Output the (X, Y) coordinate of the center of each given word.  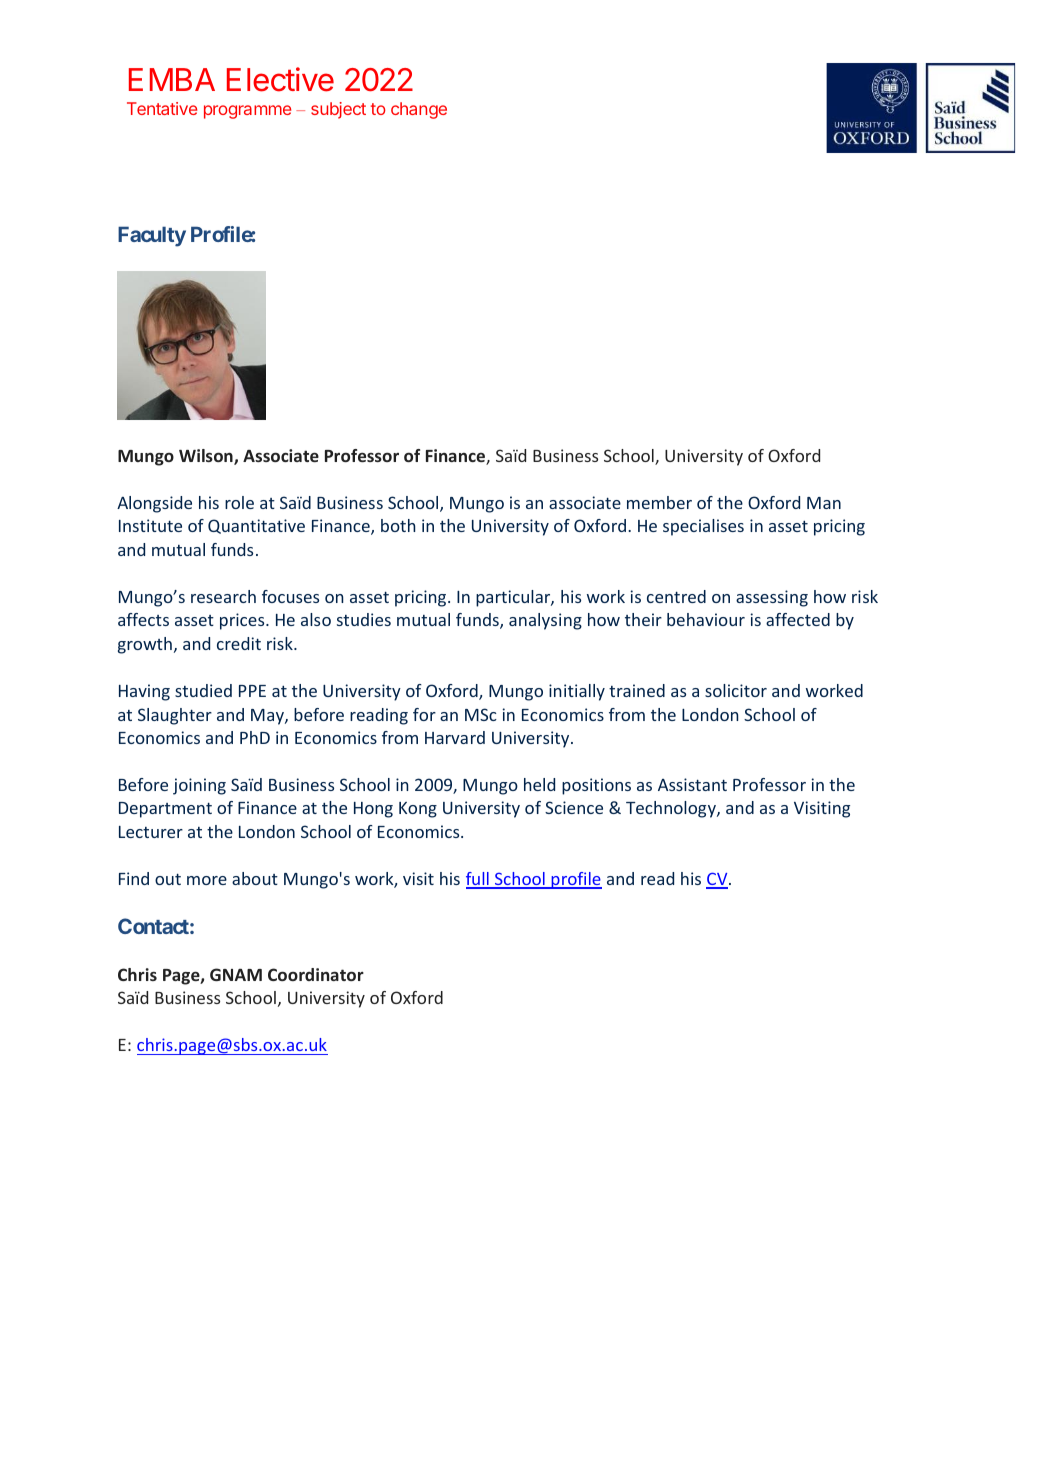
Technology (672, 809)
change (419, 110)
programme (247, 112)
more (207, 880)
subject (338, 110)
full (478, 880)
